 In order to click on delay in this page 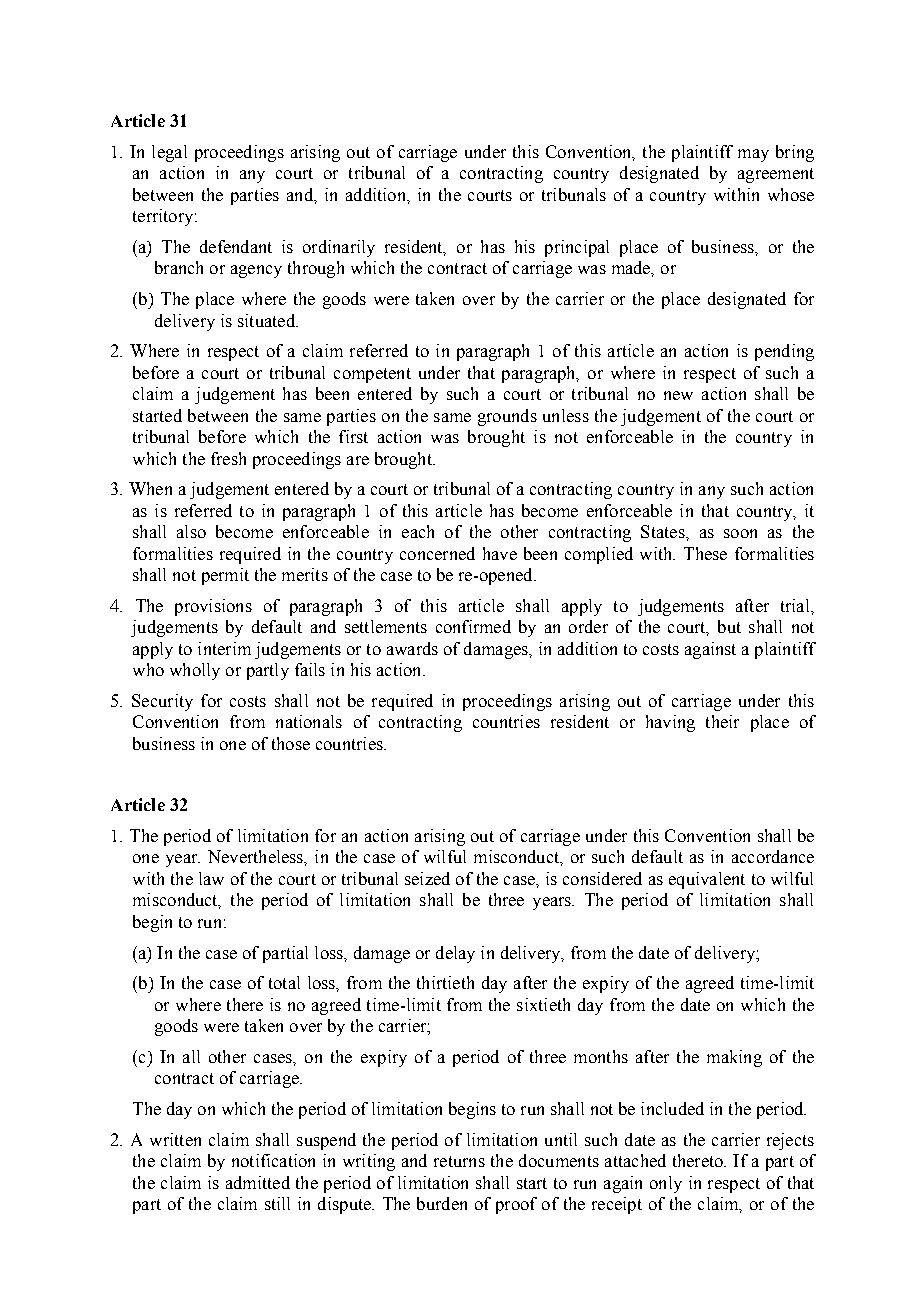, I will do `click(455, 954)`.
